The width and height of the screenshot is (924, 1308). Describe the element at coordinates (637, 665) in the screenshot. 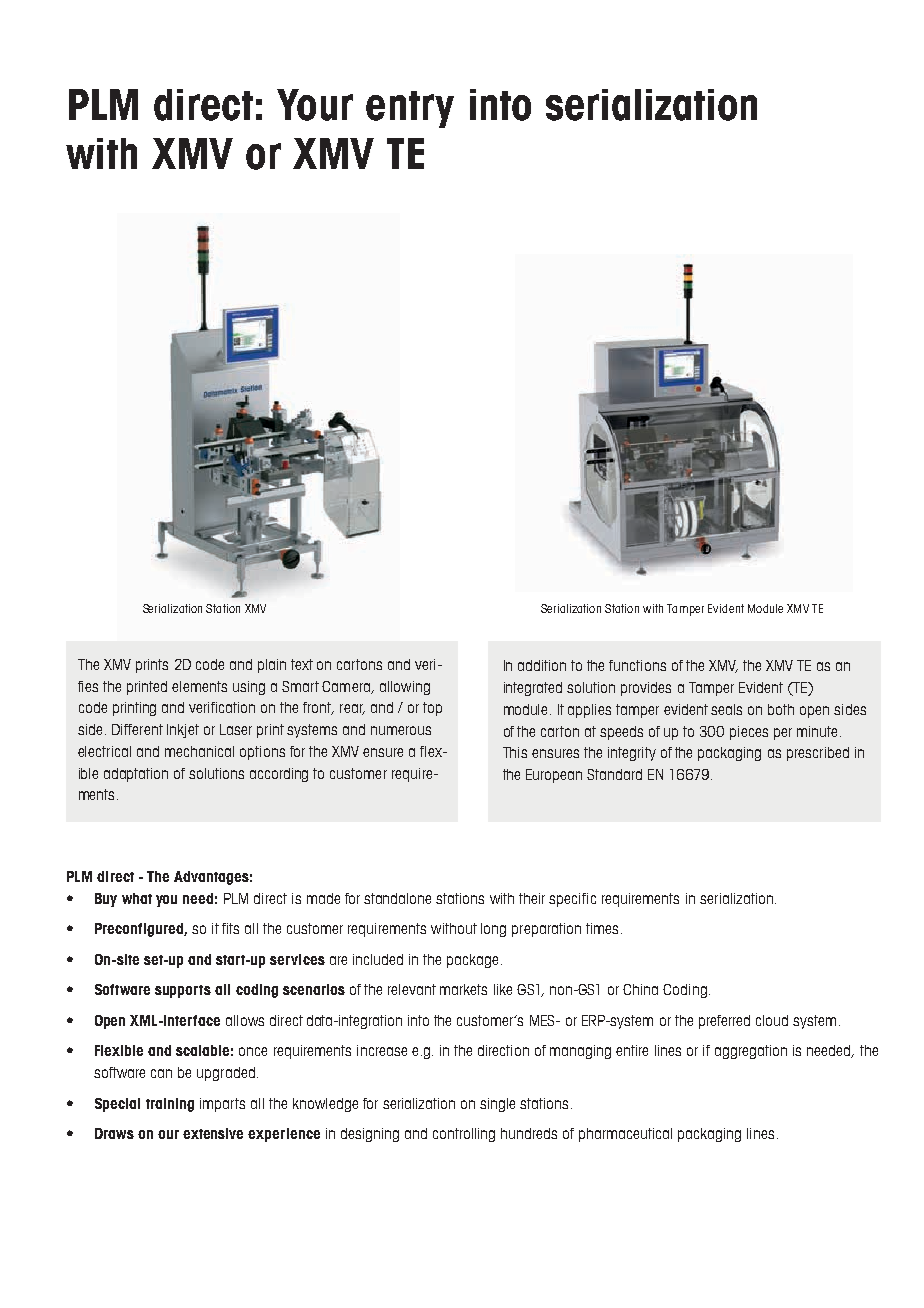

I see `functions` at that location.
